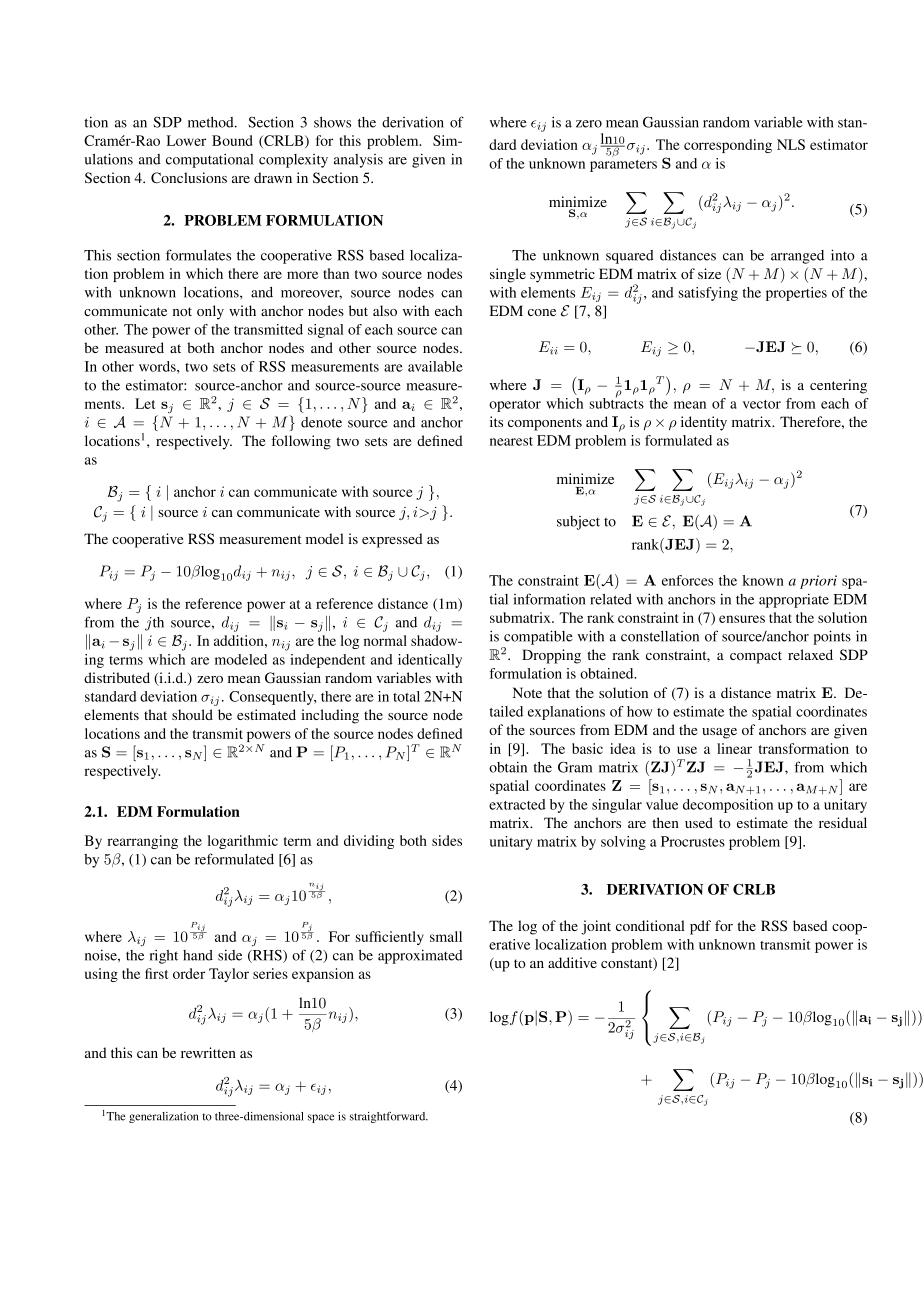  I want to click on corresponding, so click(728, 146).
